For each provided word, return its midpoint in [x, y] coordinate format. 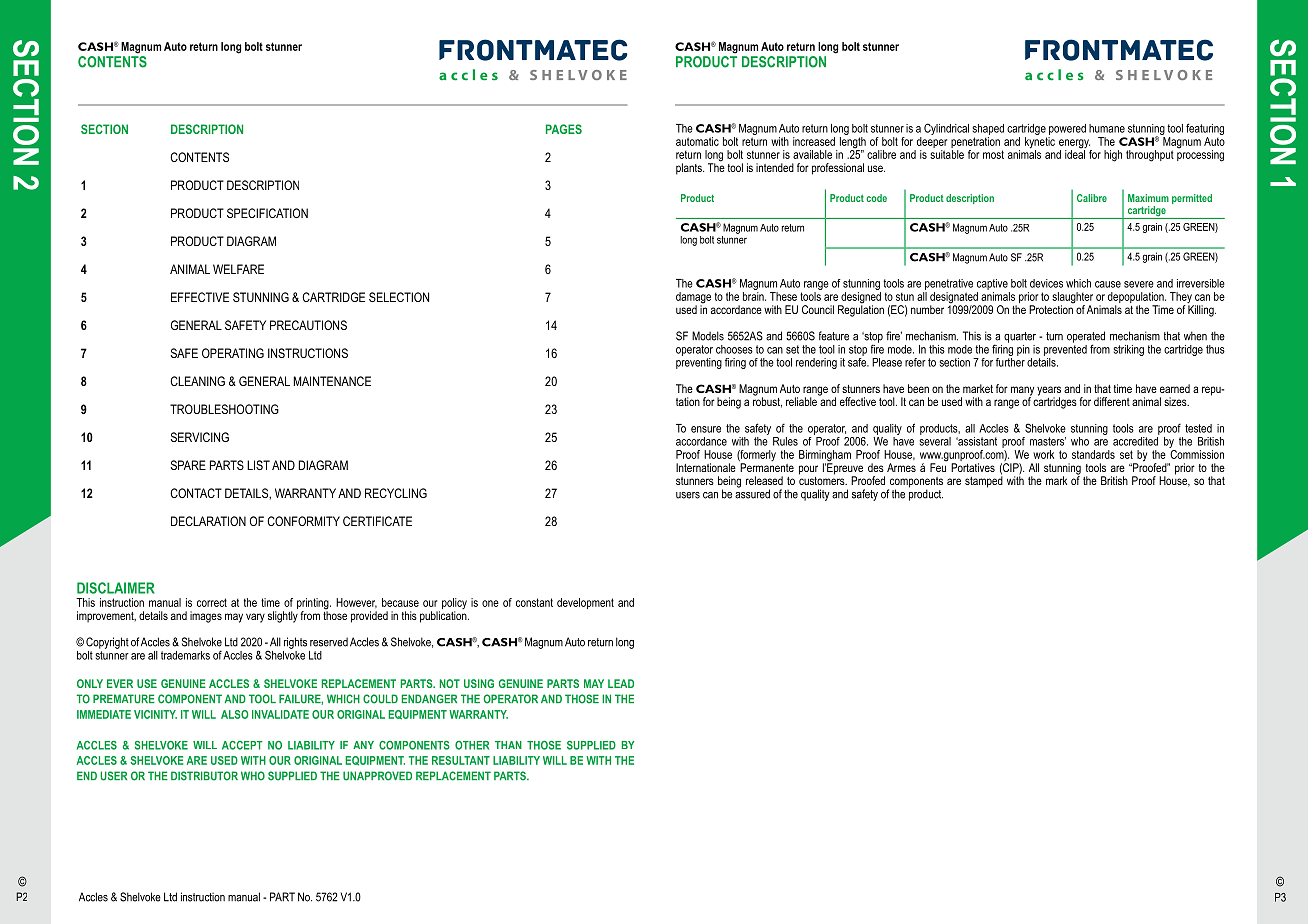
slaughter [1072, 299]
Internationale [706, 467]
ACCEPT [242, 745]
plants [690, 169]
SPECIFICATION [267, 213]
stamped [984, 481]
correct [212, 602]
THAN [508, 745]
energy [1075, 145]
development [585, 603]
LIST [258, 465]
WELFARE [238, 269]
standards [1093, 454]
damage [693, 299]
